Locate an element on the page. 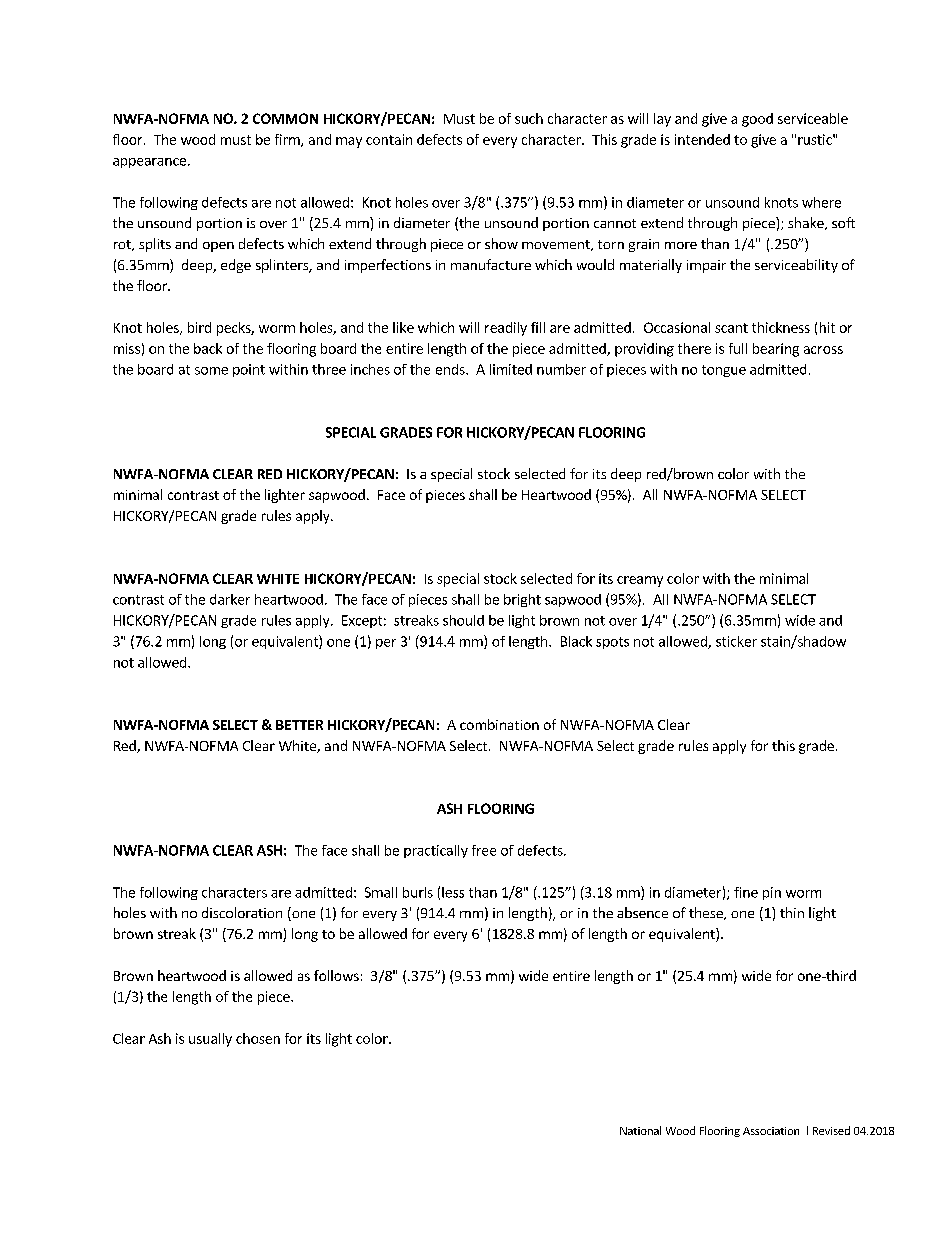 This document has width=952, height=1233. usually is located at coordinates (210, 1040).
